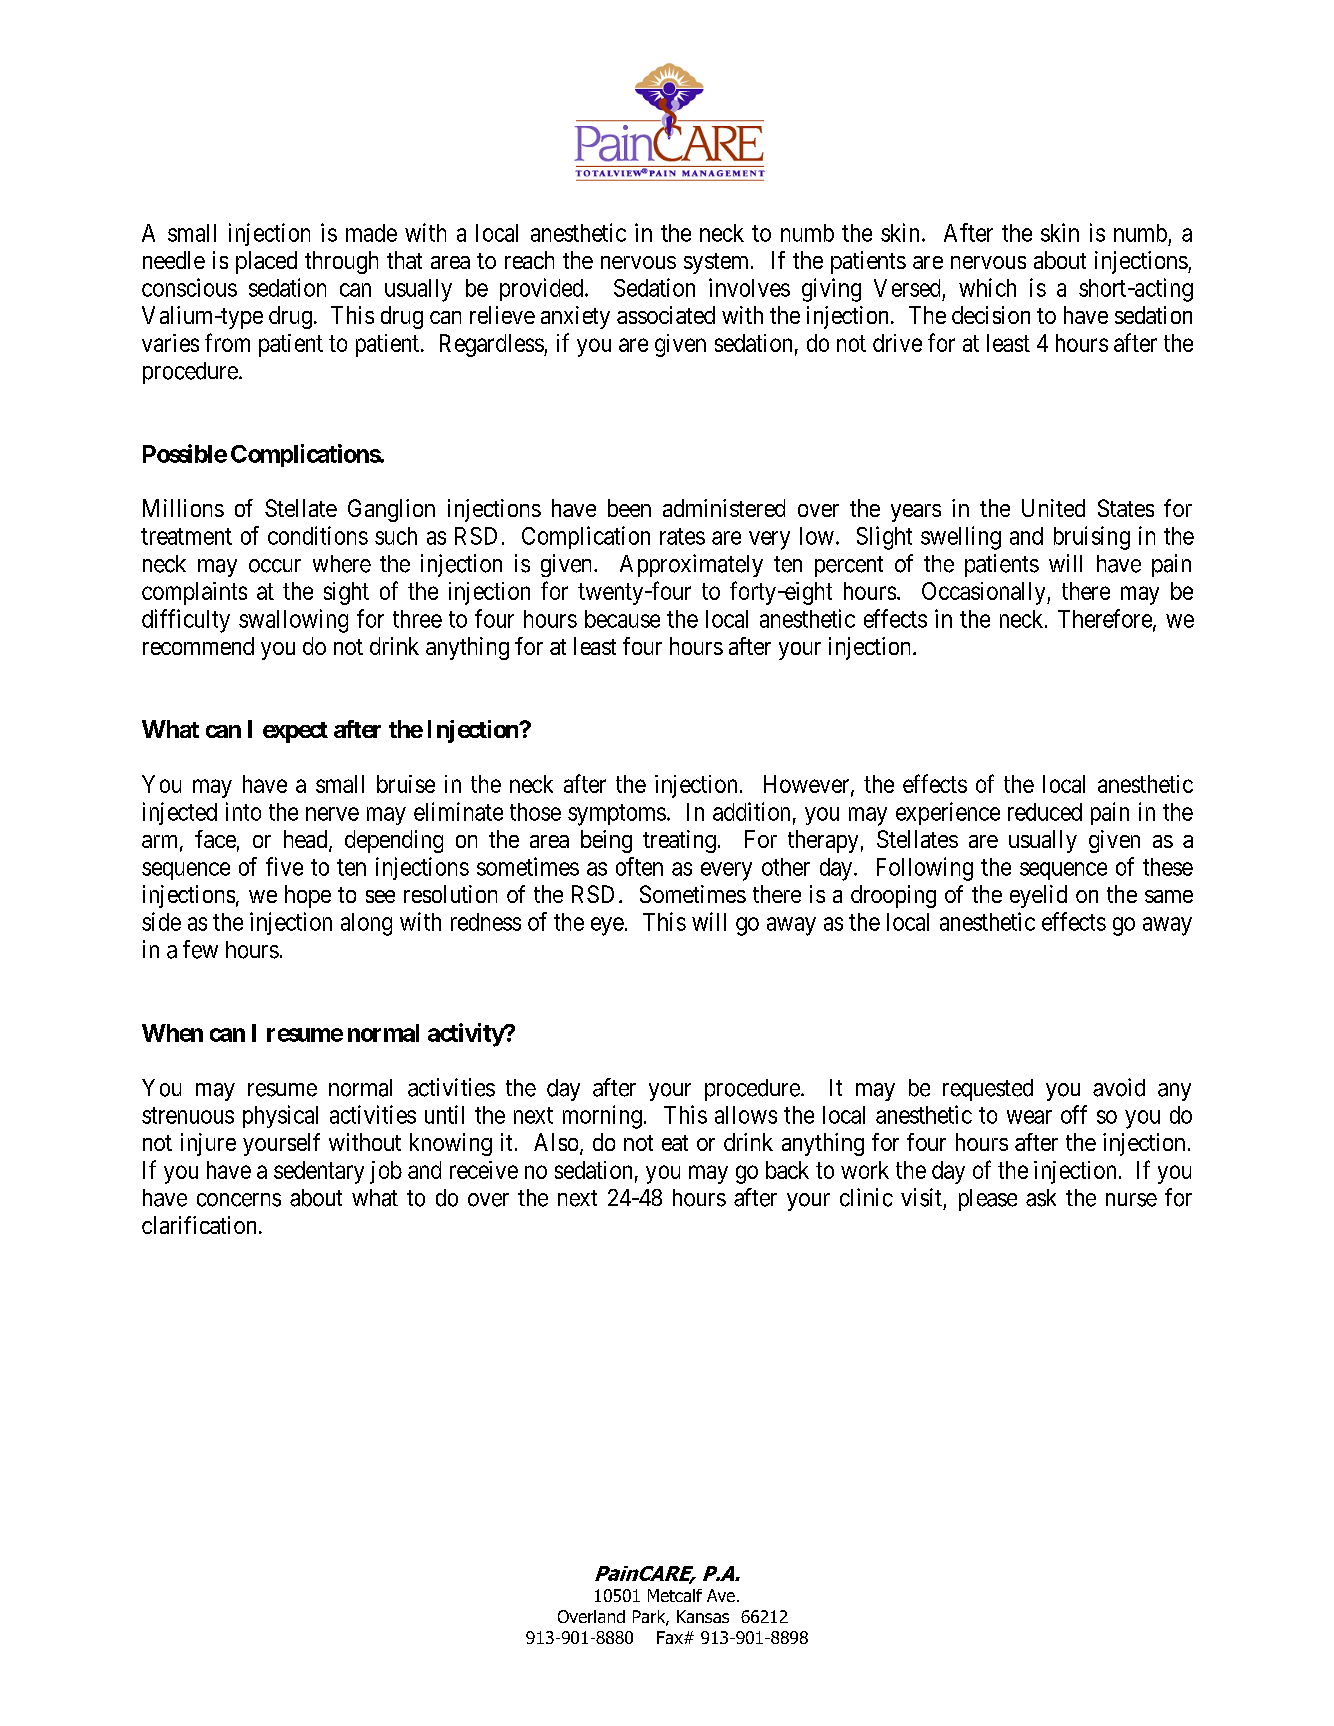 This screenshot has width=1334, height=1726. What do you see at coordinates (617, 815) in the screenshot?
I see `symptoms` at bounding box center [617, 815].
